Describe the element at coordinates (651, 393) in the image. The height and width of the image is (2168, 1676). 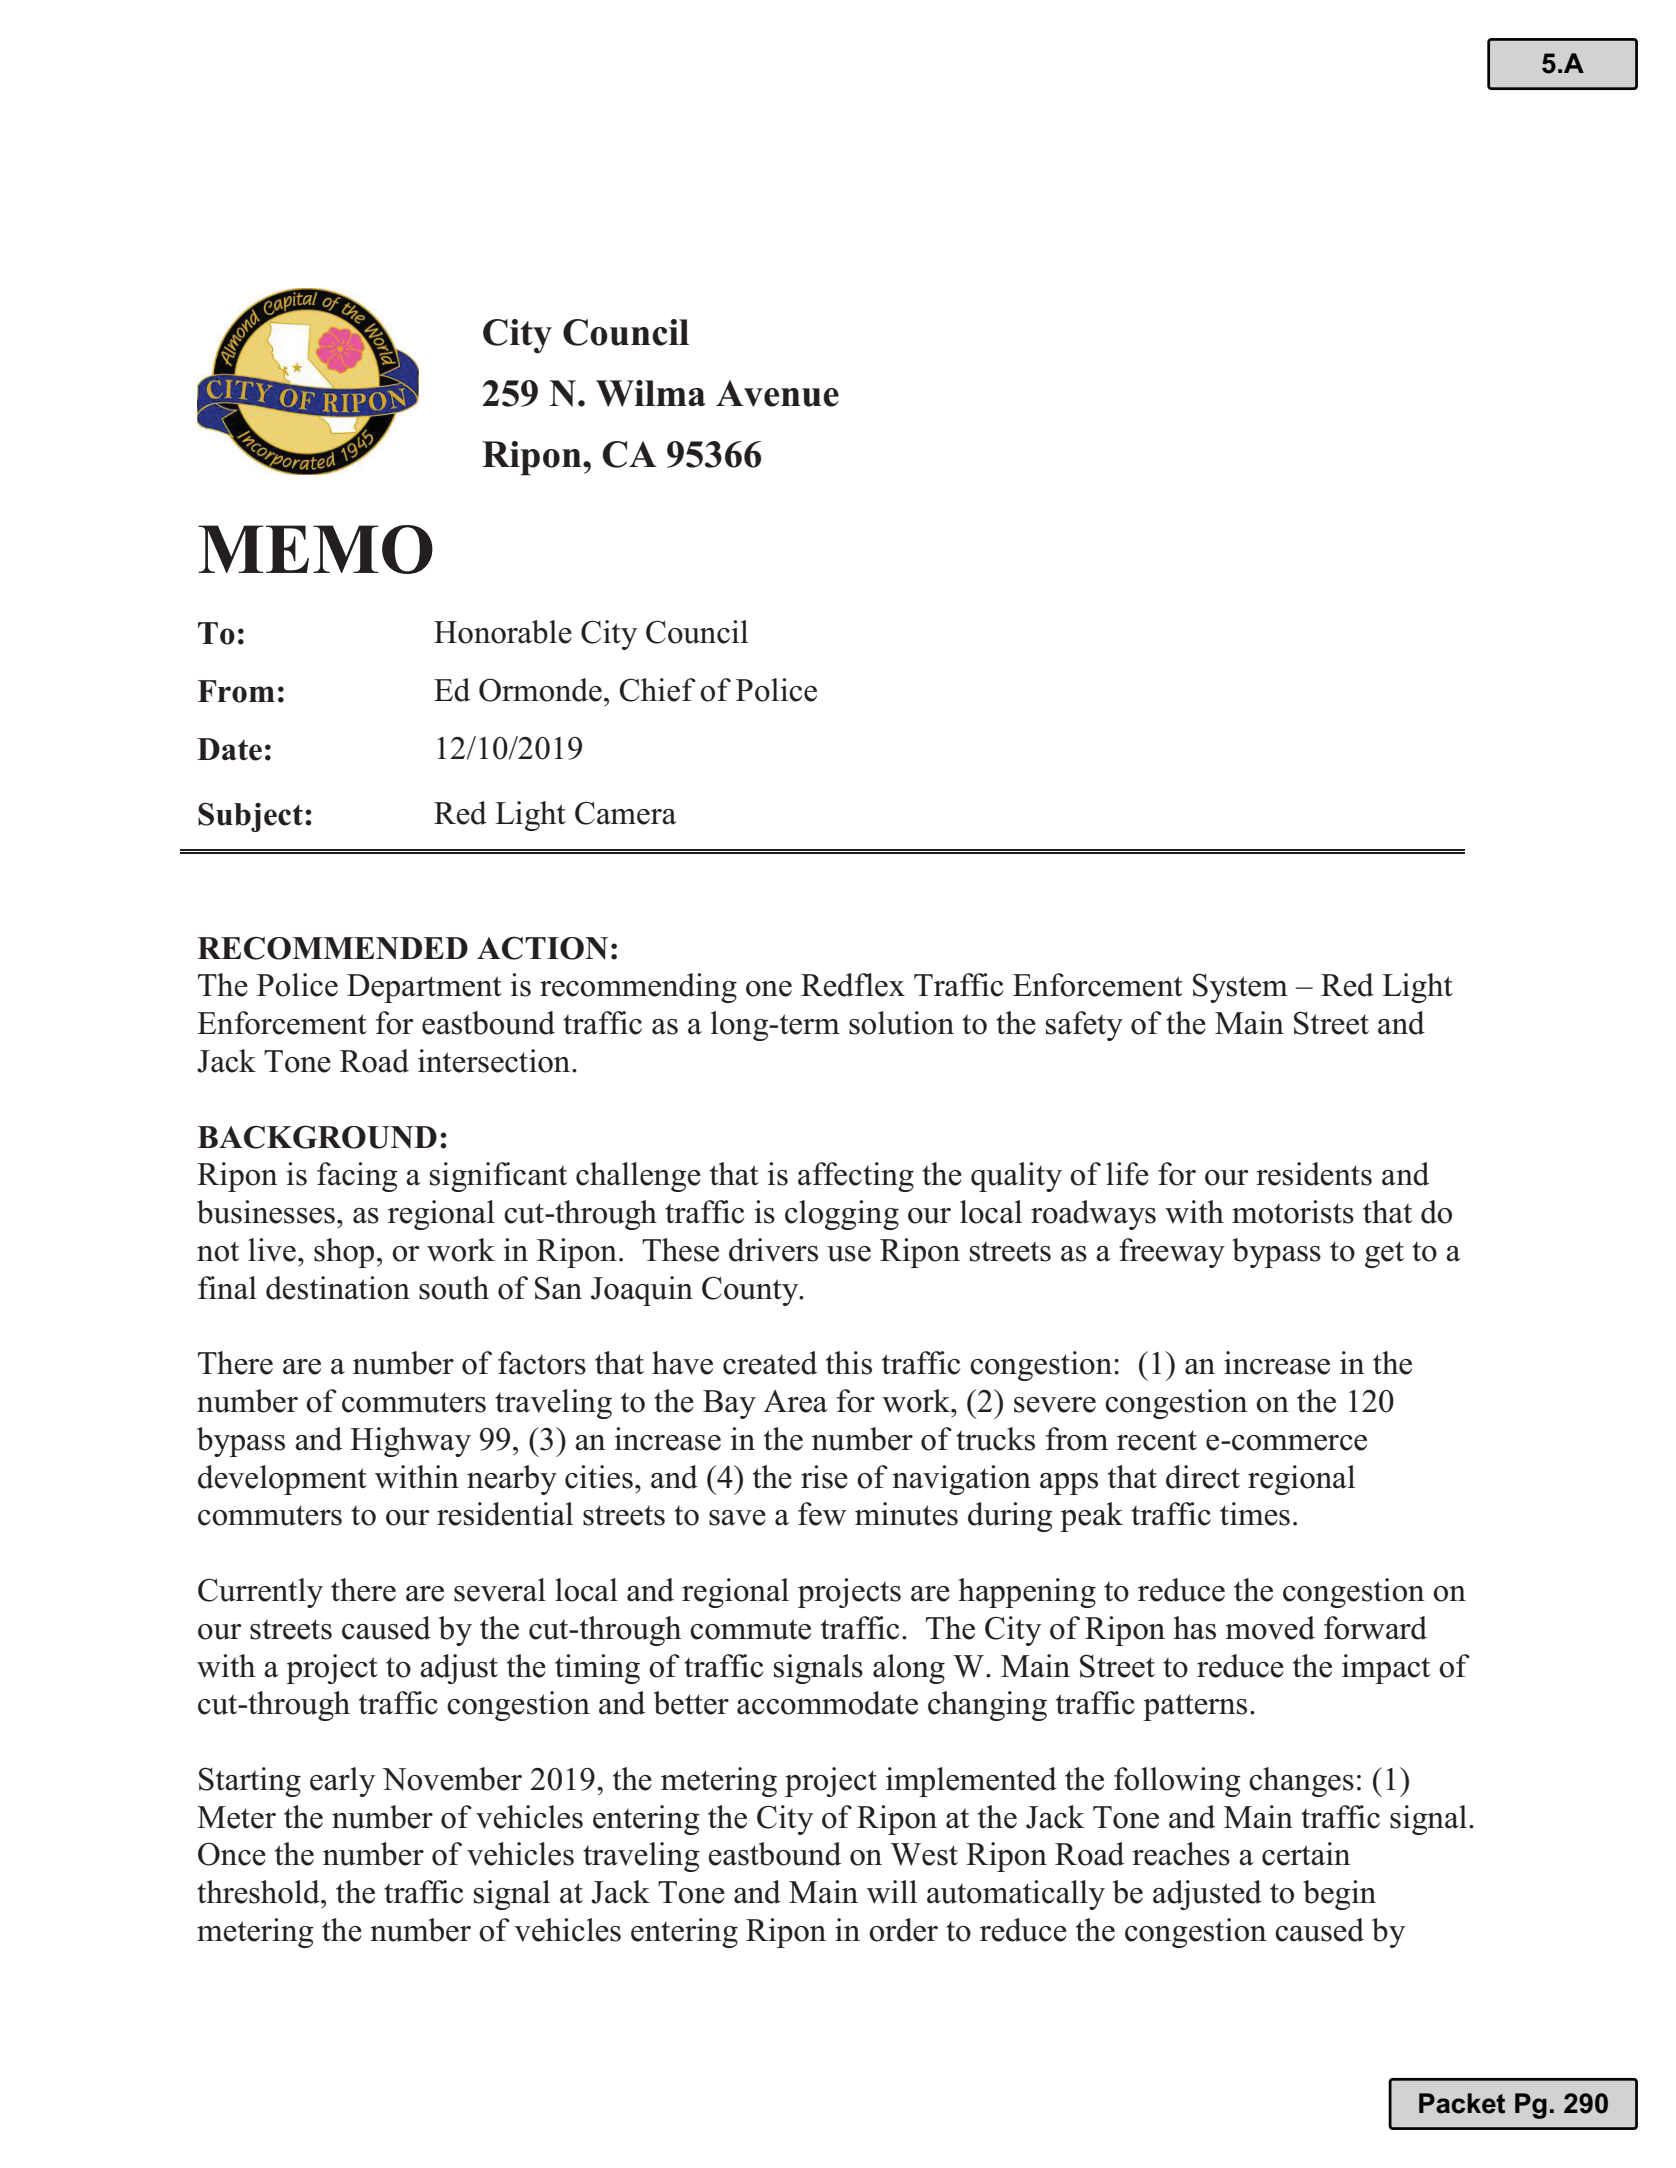
I see `Wilma` at that location.
